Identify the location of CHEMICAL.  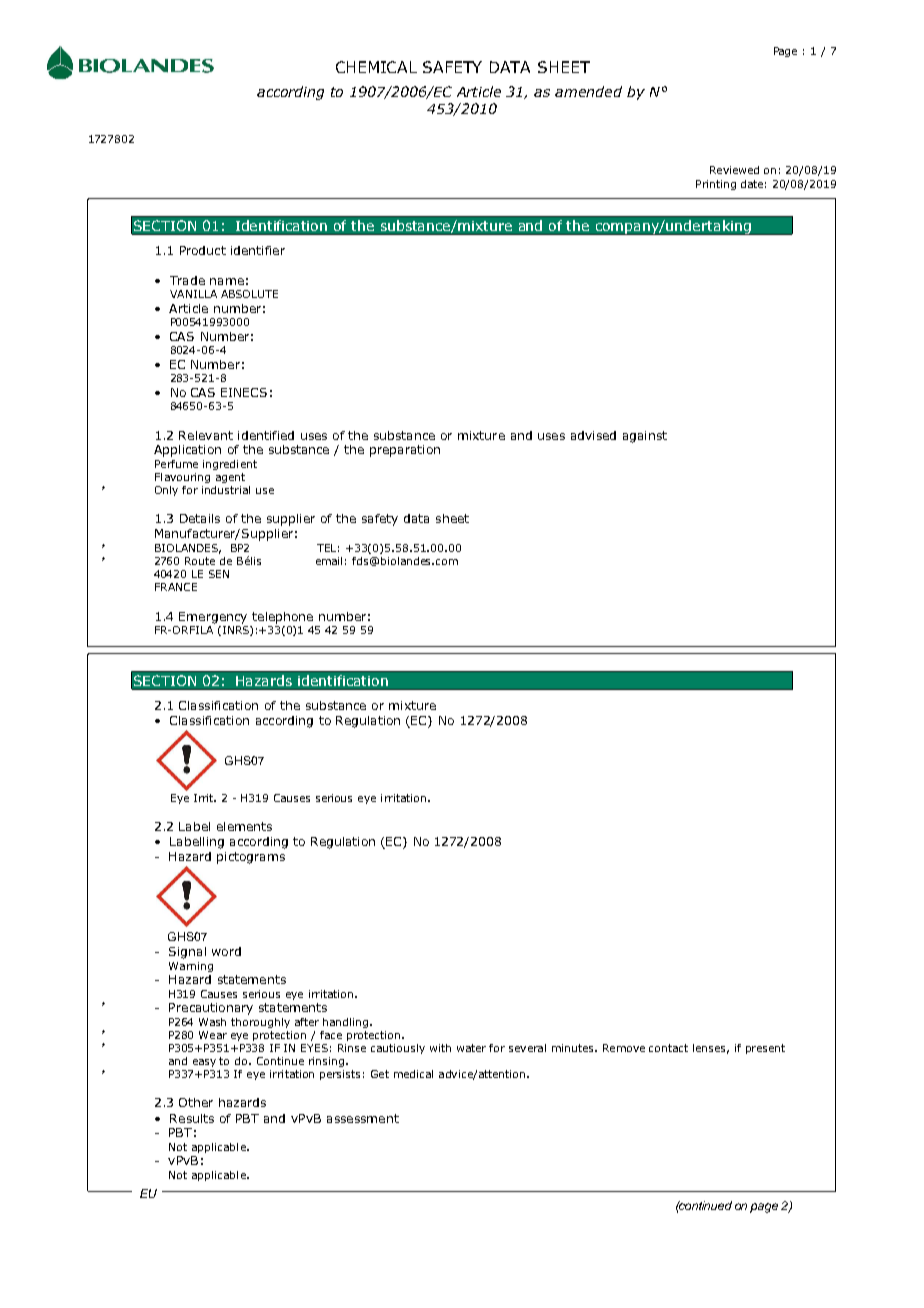
(376, 67).
